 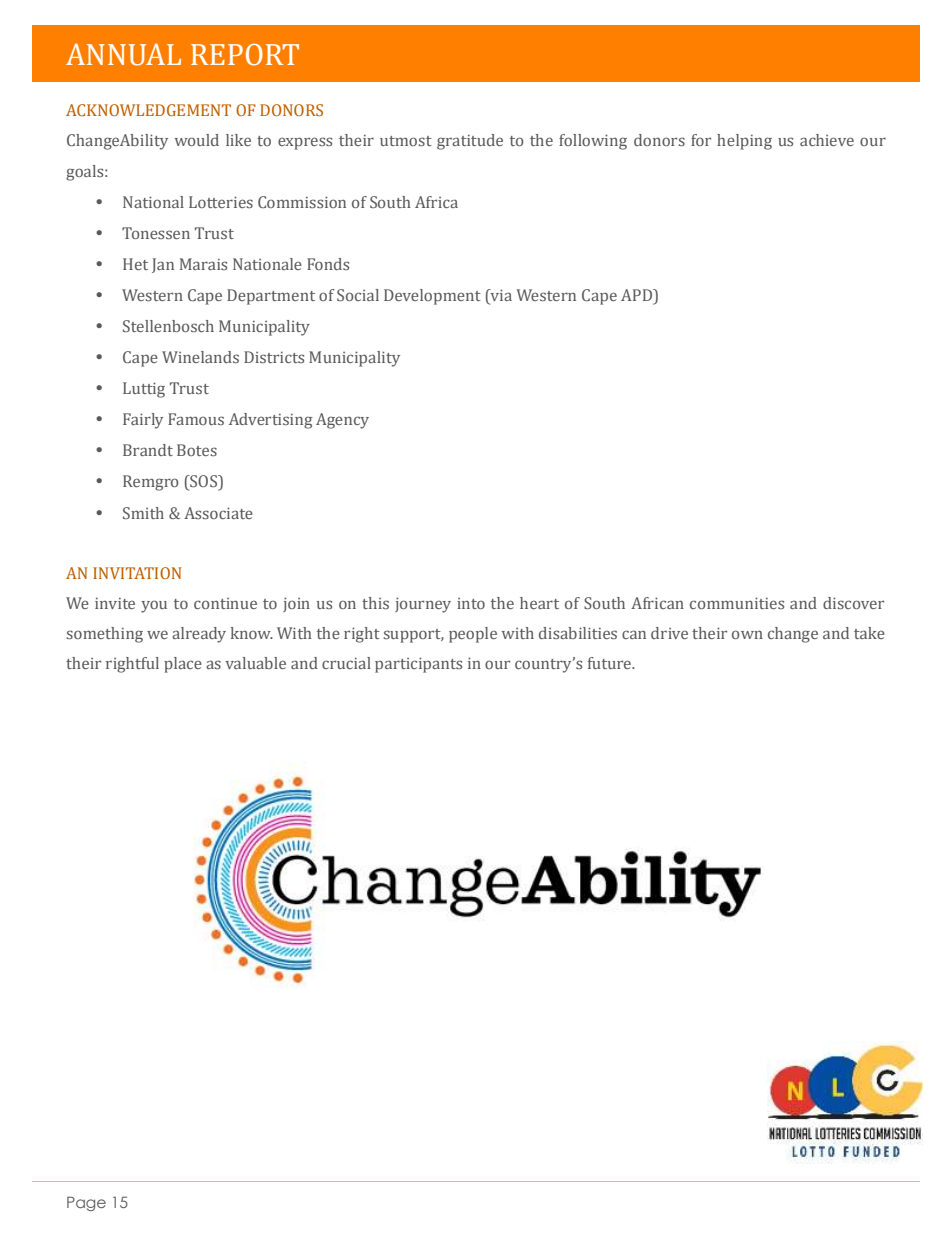 What do you see at coordinates (199, 635) in the page?
I see `already` at bounding box center [199, 635].
